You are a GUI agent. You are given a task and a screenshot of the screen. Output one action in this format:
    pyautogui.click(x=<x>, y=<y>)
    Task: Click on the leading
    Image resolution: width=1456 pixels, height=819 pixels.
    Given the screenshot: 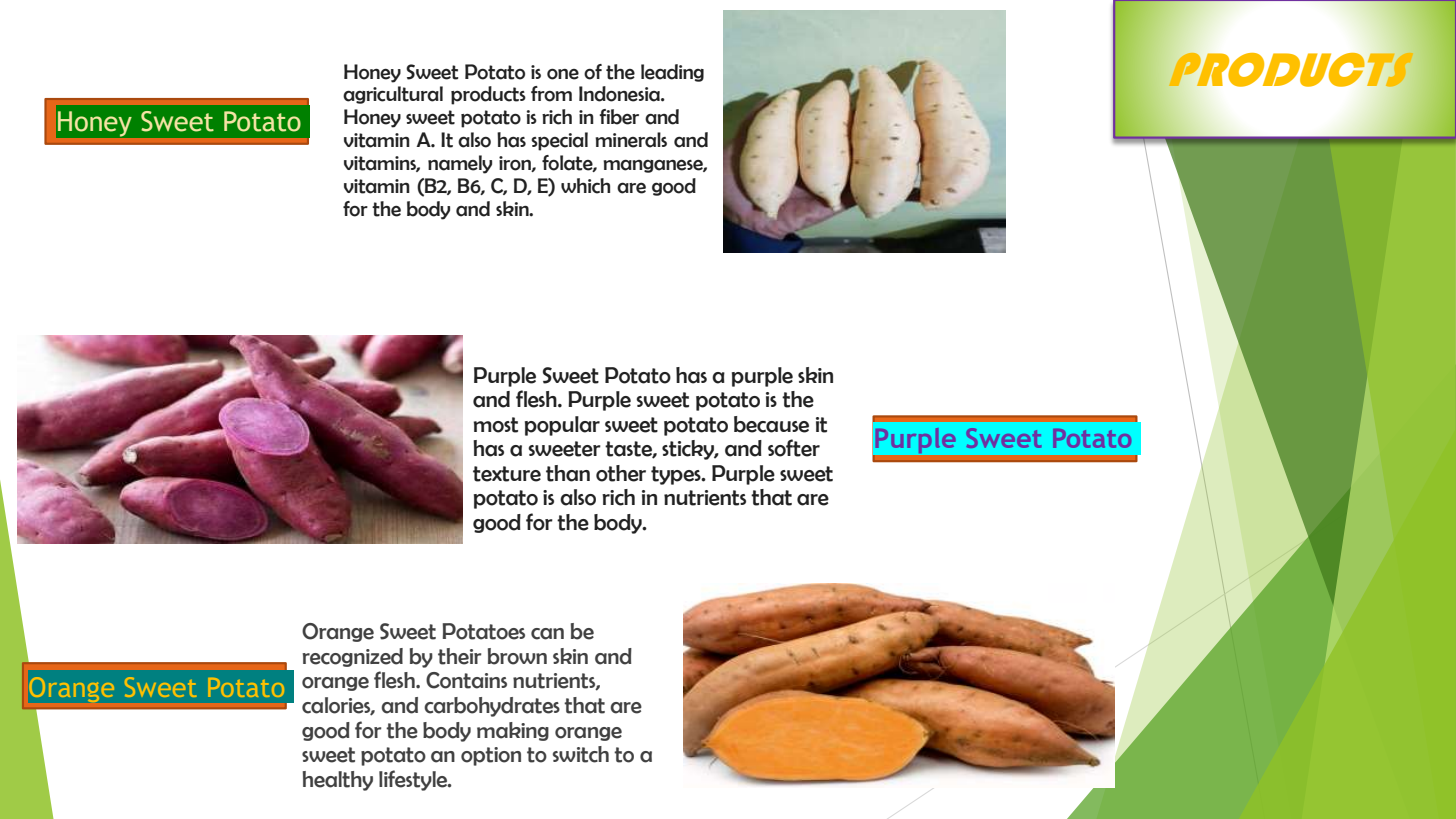 What is the action you would take?
    pyautogui.click(x=672, y=73)
